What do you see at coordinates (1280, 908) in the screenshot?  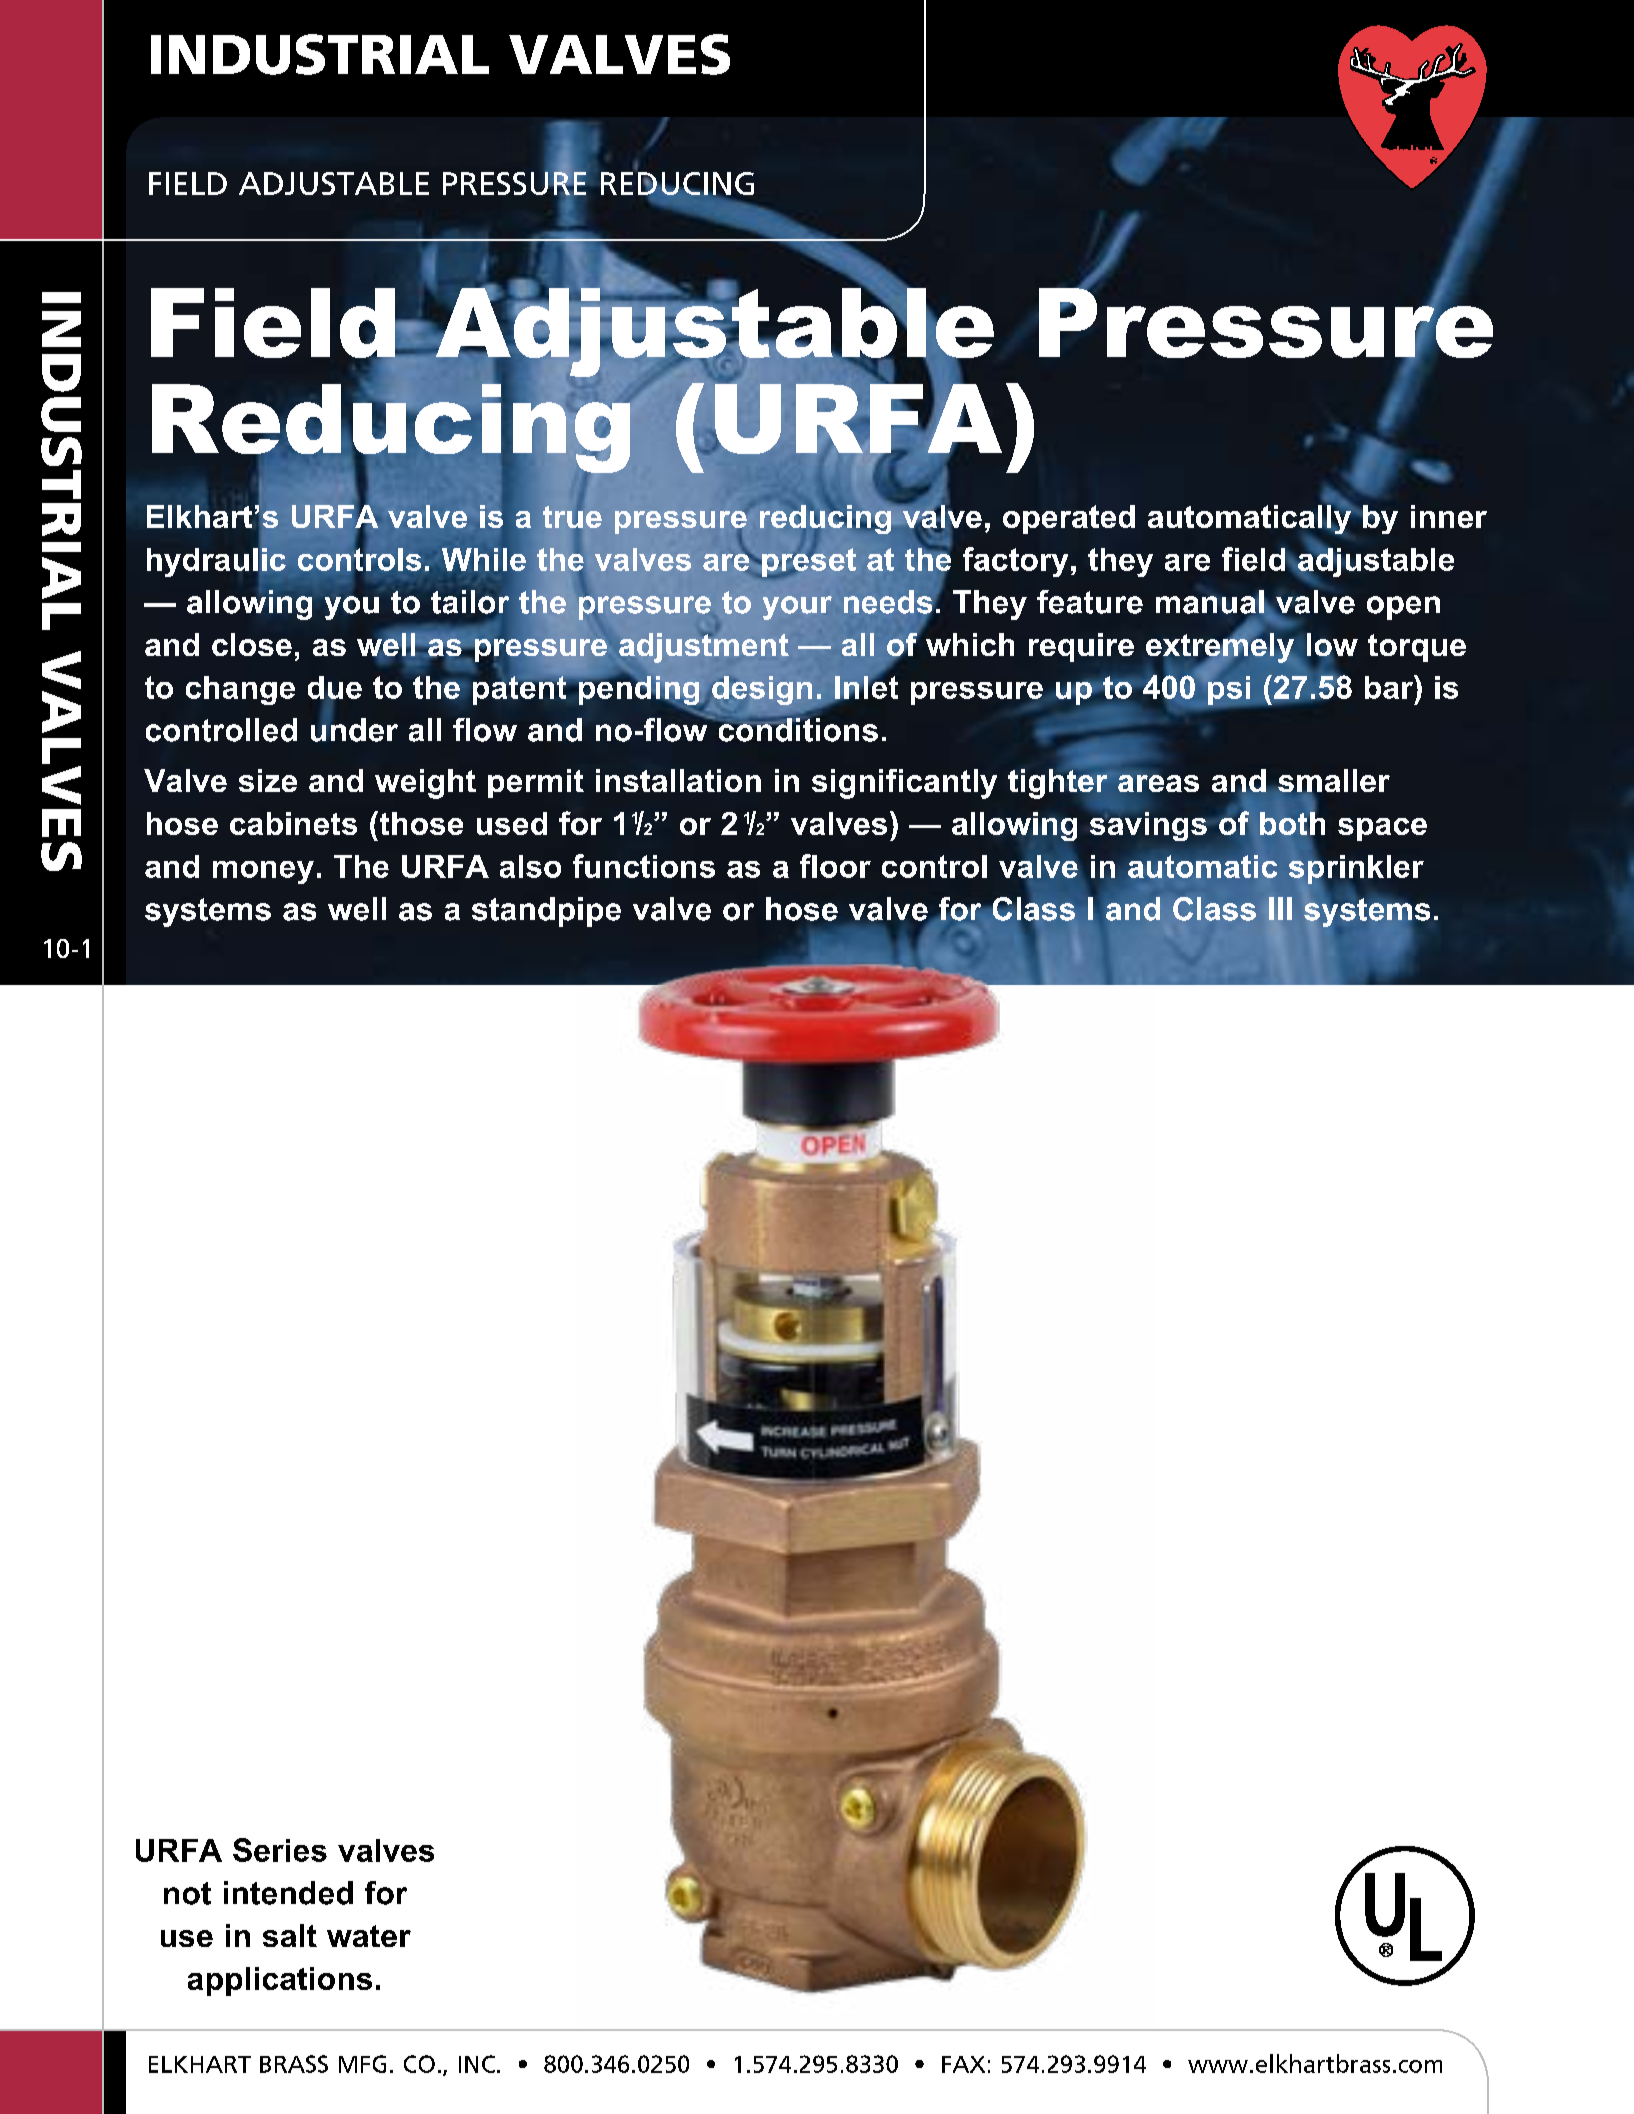 I see `III` at bounding box center [1280, 908].
